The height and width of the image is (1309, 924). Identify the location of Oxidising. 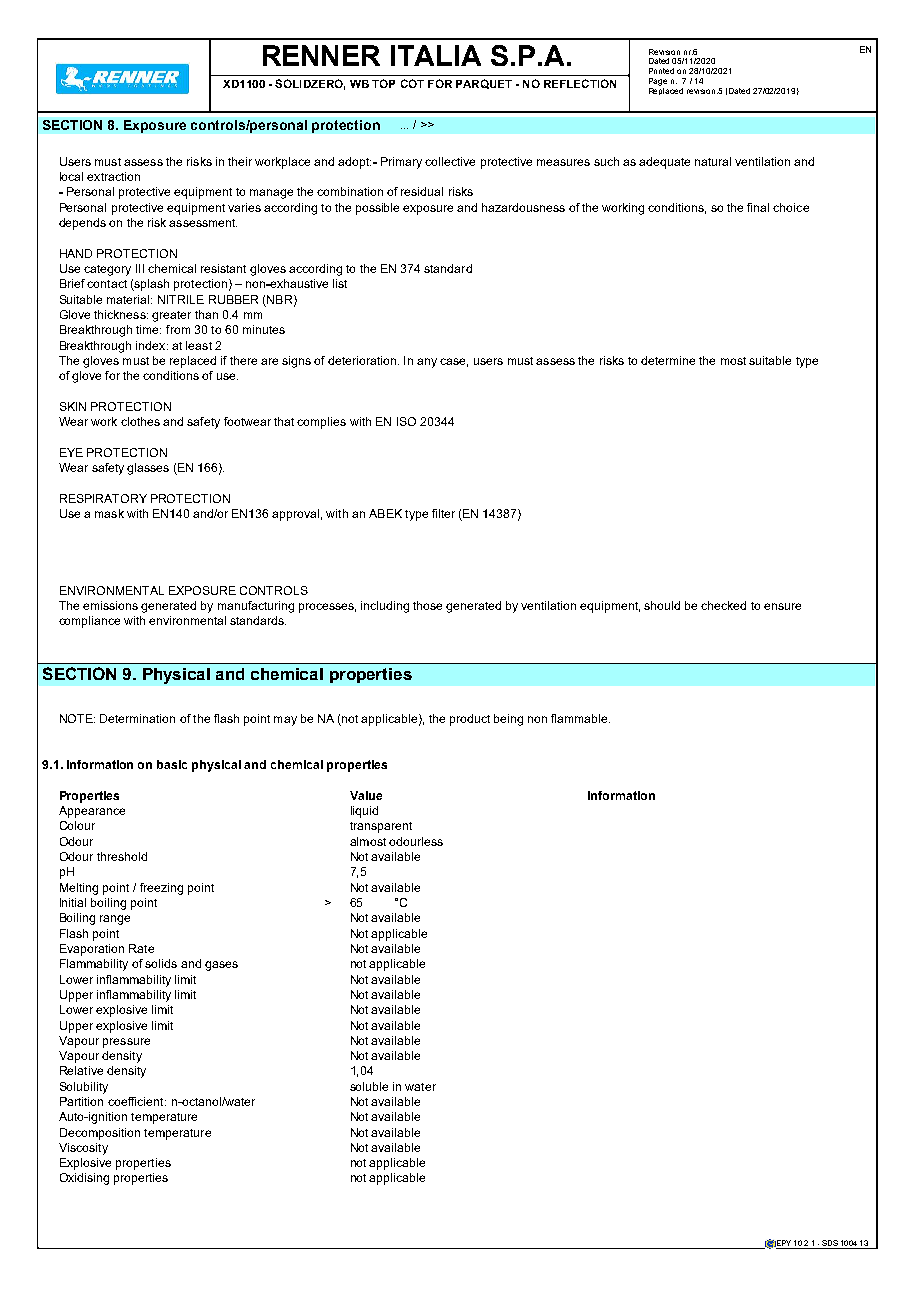
(84, 1179).
